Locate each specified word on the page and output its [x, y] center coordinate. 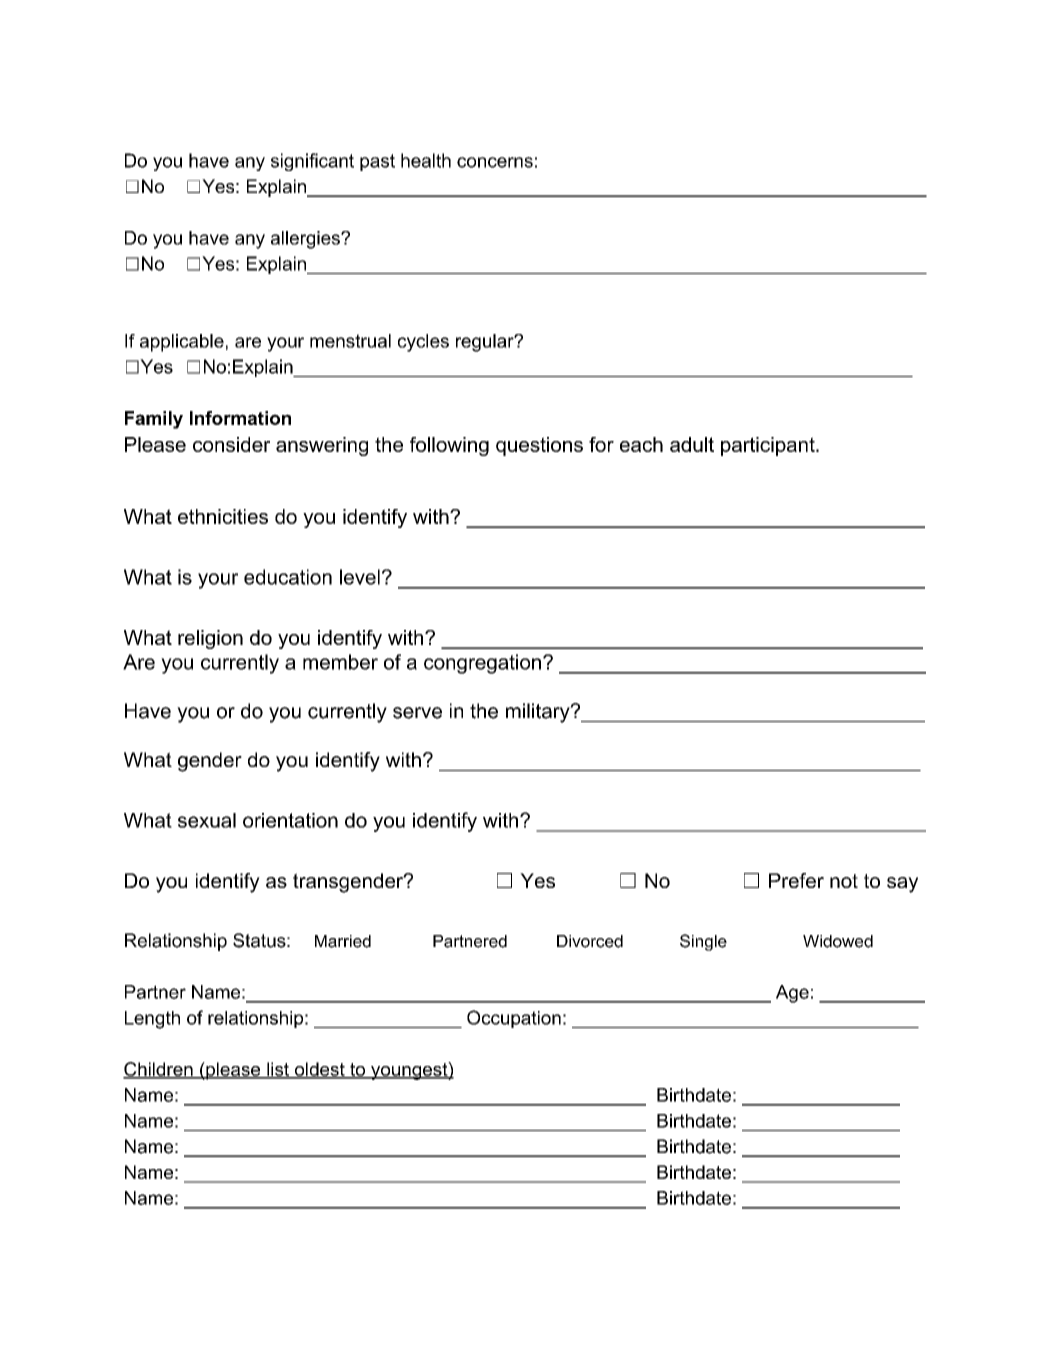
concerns [495, 162]
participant [769, 446]
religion [210, 639]
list [278, 1070]
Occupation [514, 1019]
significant [312, 162]
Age [792, 994]
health [426, 160]
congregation [482, 664]
